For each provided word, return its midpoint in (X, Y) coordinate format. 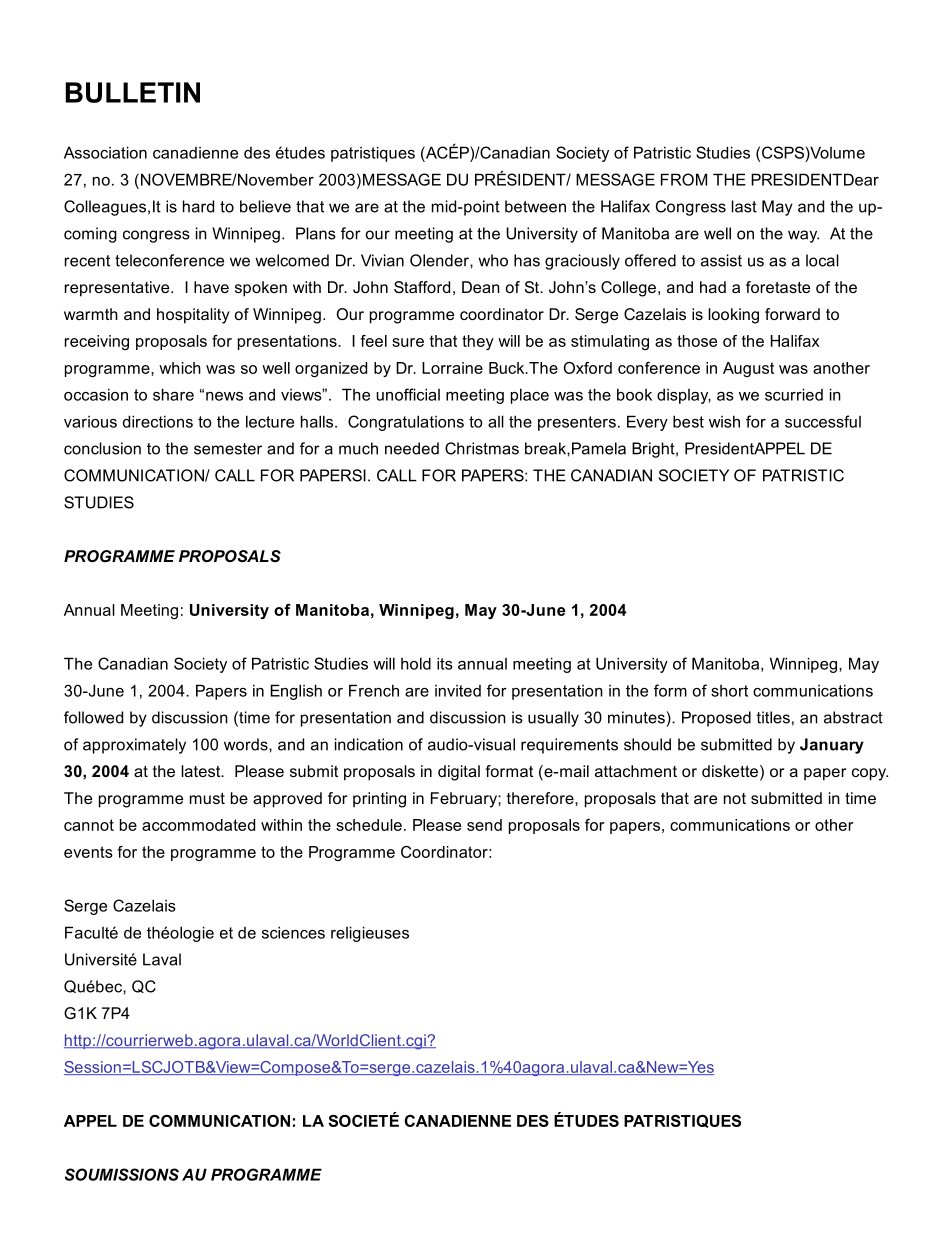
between (535, 206)
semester (228, 449)
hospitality (193, 316)
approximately (134, 746)
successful (823, 421)
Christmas (482, 448)
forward (792, 314)
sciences (293, 932)
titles (773, 717)
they (478, 342)
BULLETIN (132, 92)
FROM (684, 179)
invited (458, 691)
